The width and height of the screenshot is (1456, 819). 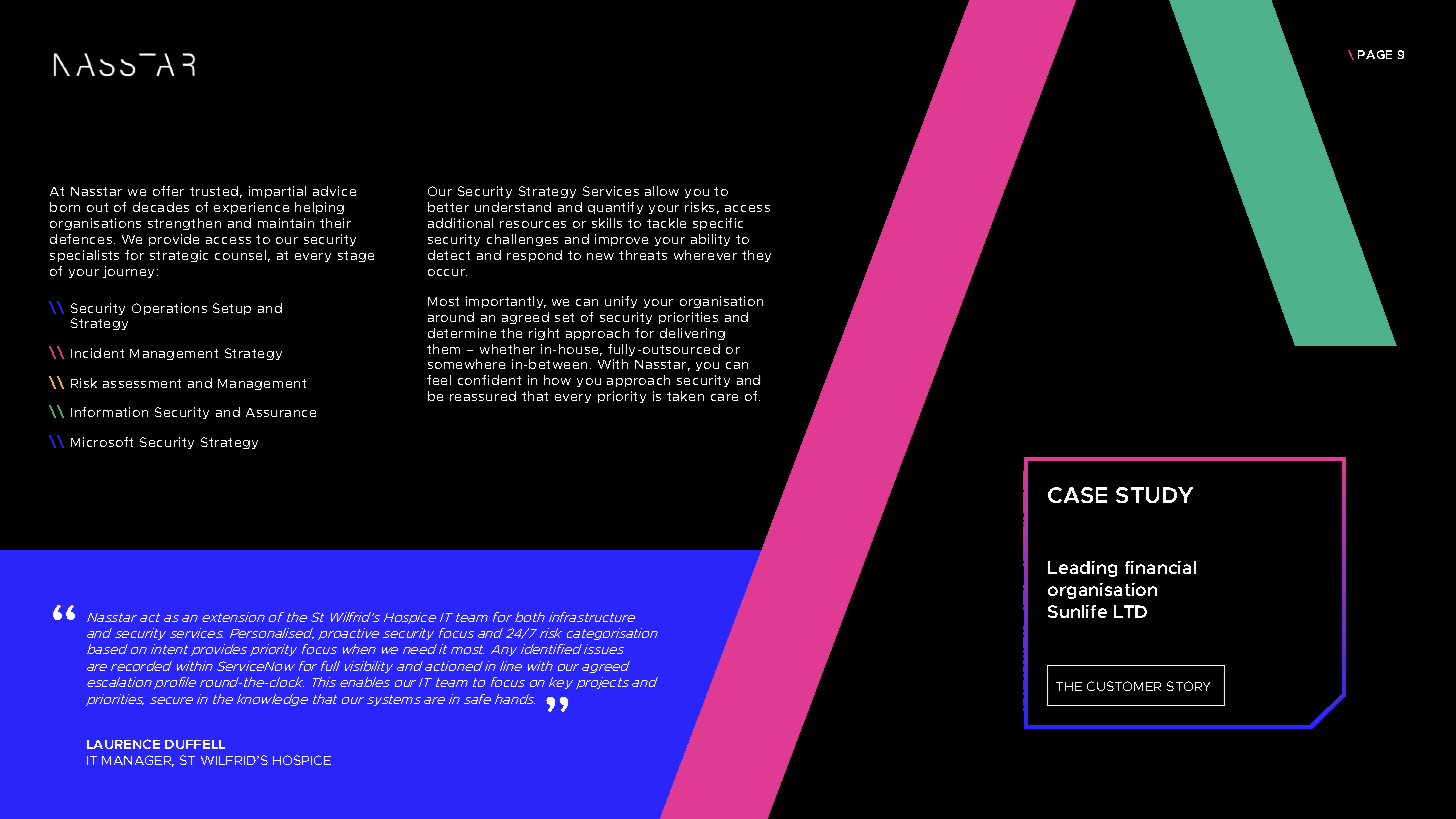 What do you see at coordinates (1375, 54) in the screenshot?
I see `PAGE` at bounding box center [1375, 54].
